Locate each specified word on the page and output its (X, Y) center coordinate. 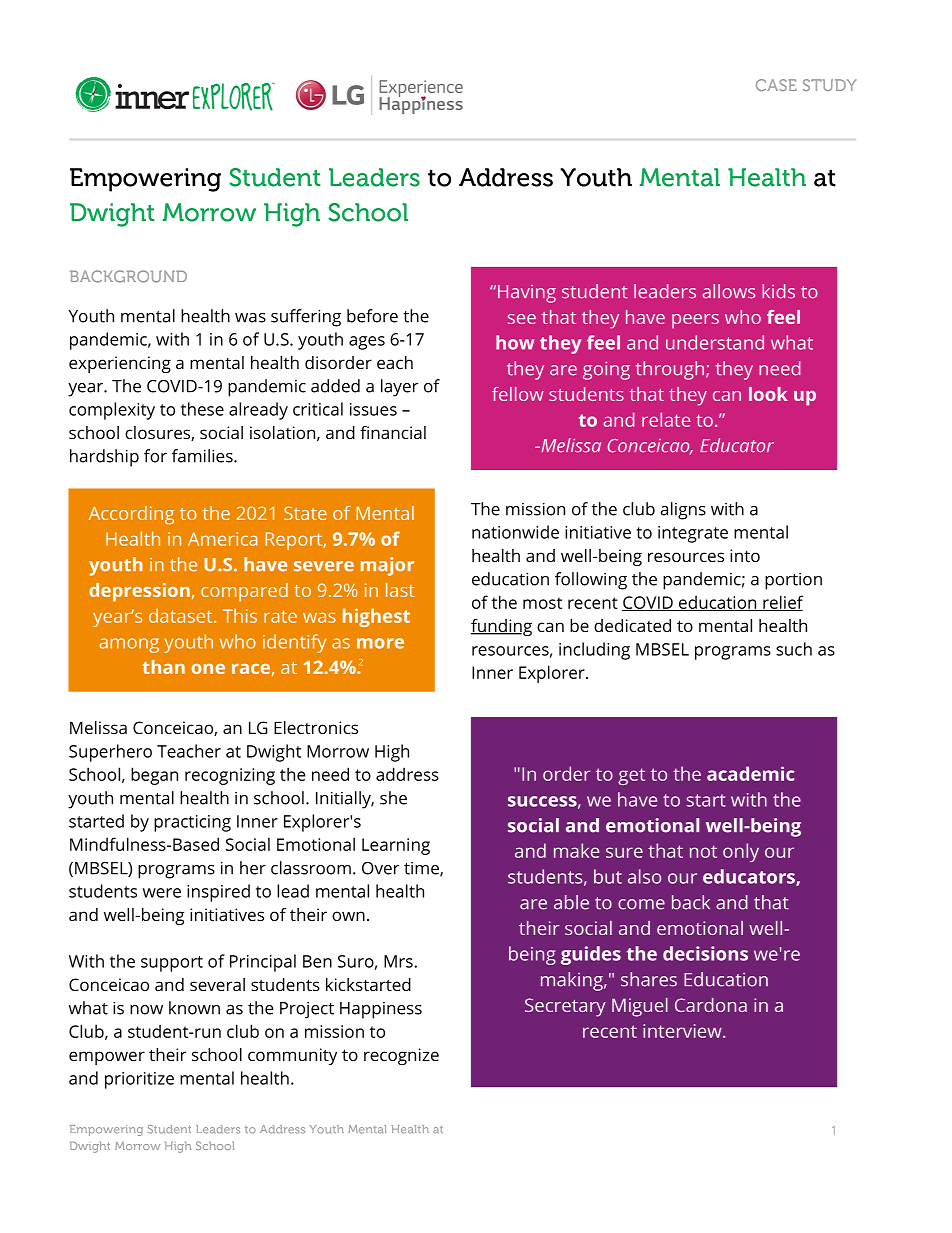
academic (751, 773)
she (393, 798)
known (194, 1008)
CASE (776, 85)
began (154, 776)
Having (527, 294)
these (202, 409)
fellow (518, 394)
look (768, 394)
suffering (306, 318)
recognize (401, 1056)
